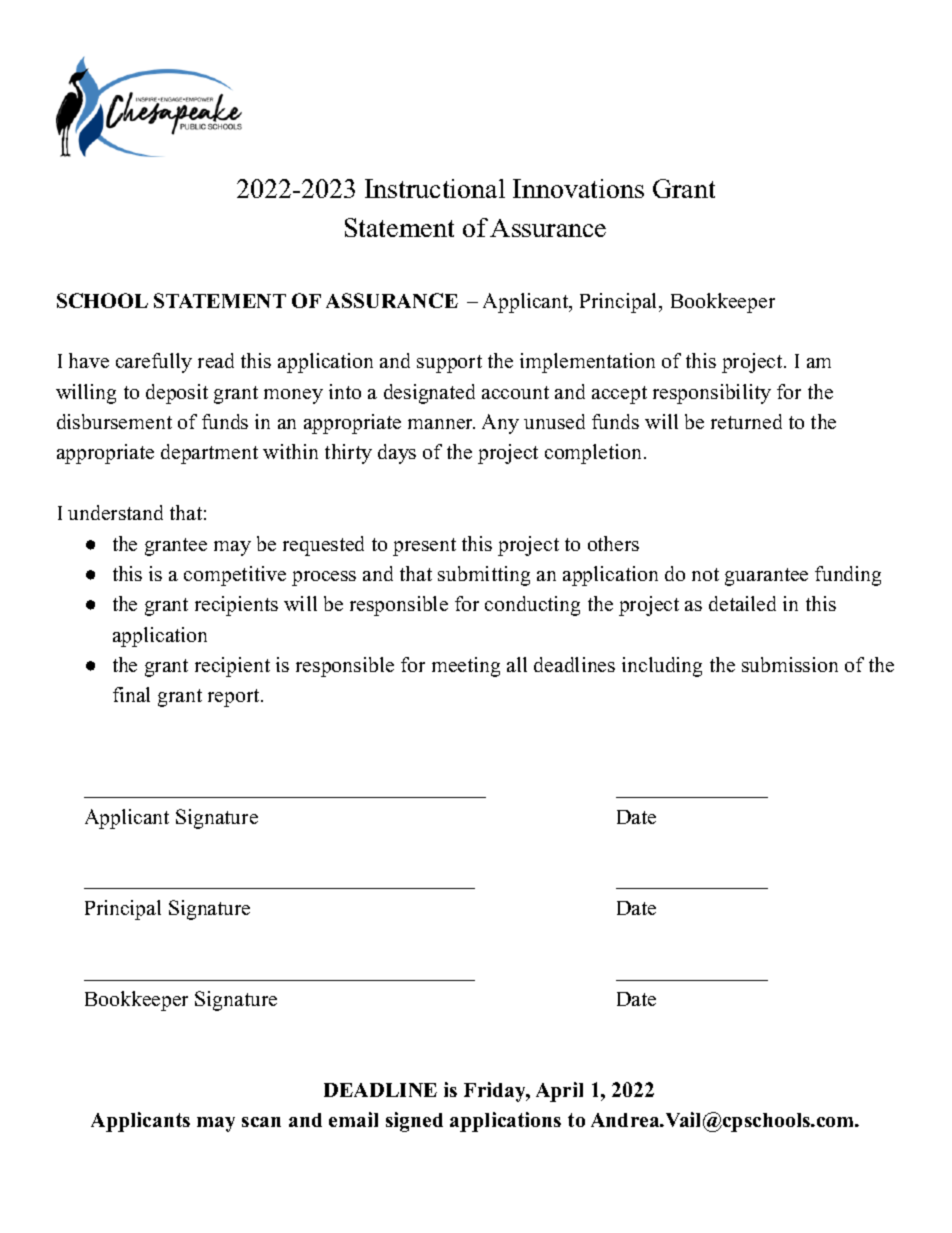  I want to click on responsibility, so click(712, 394).
